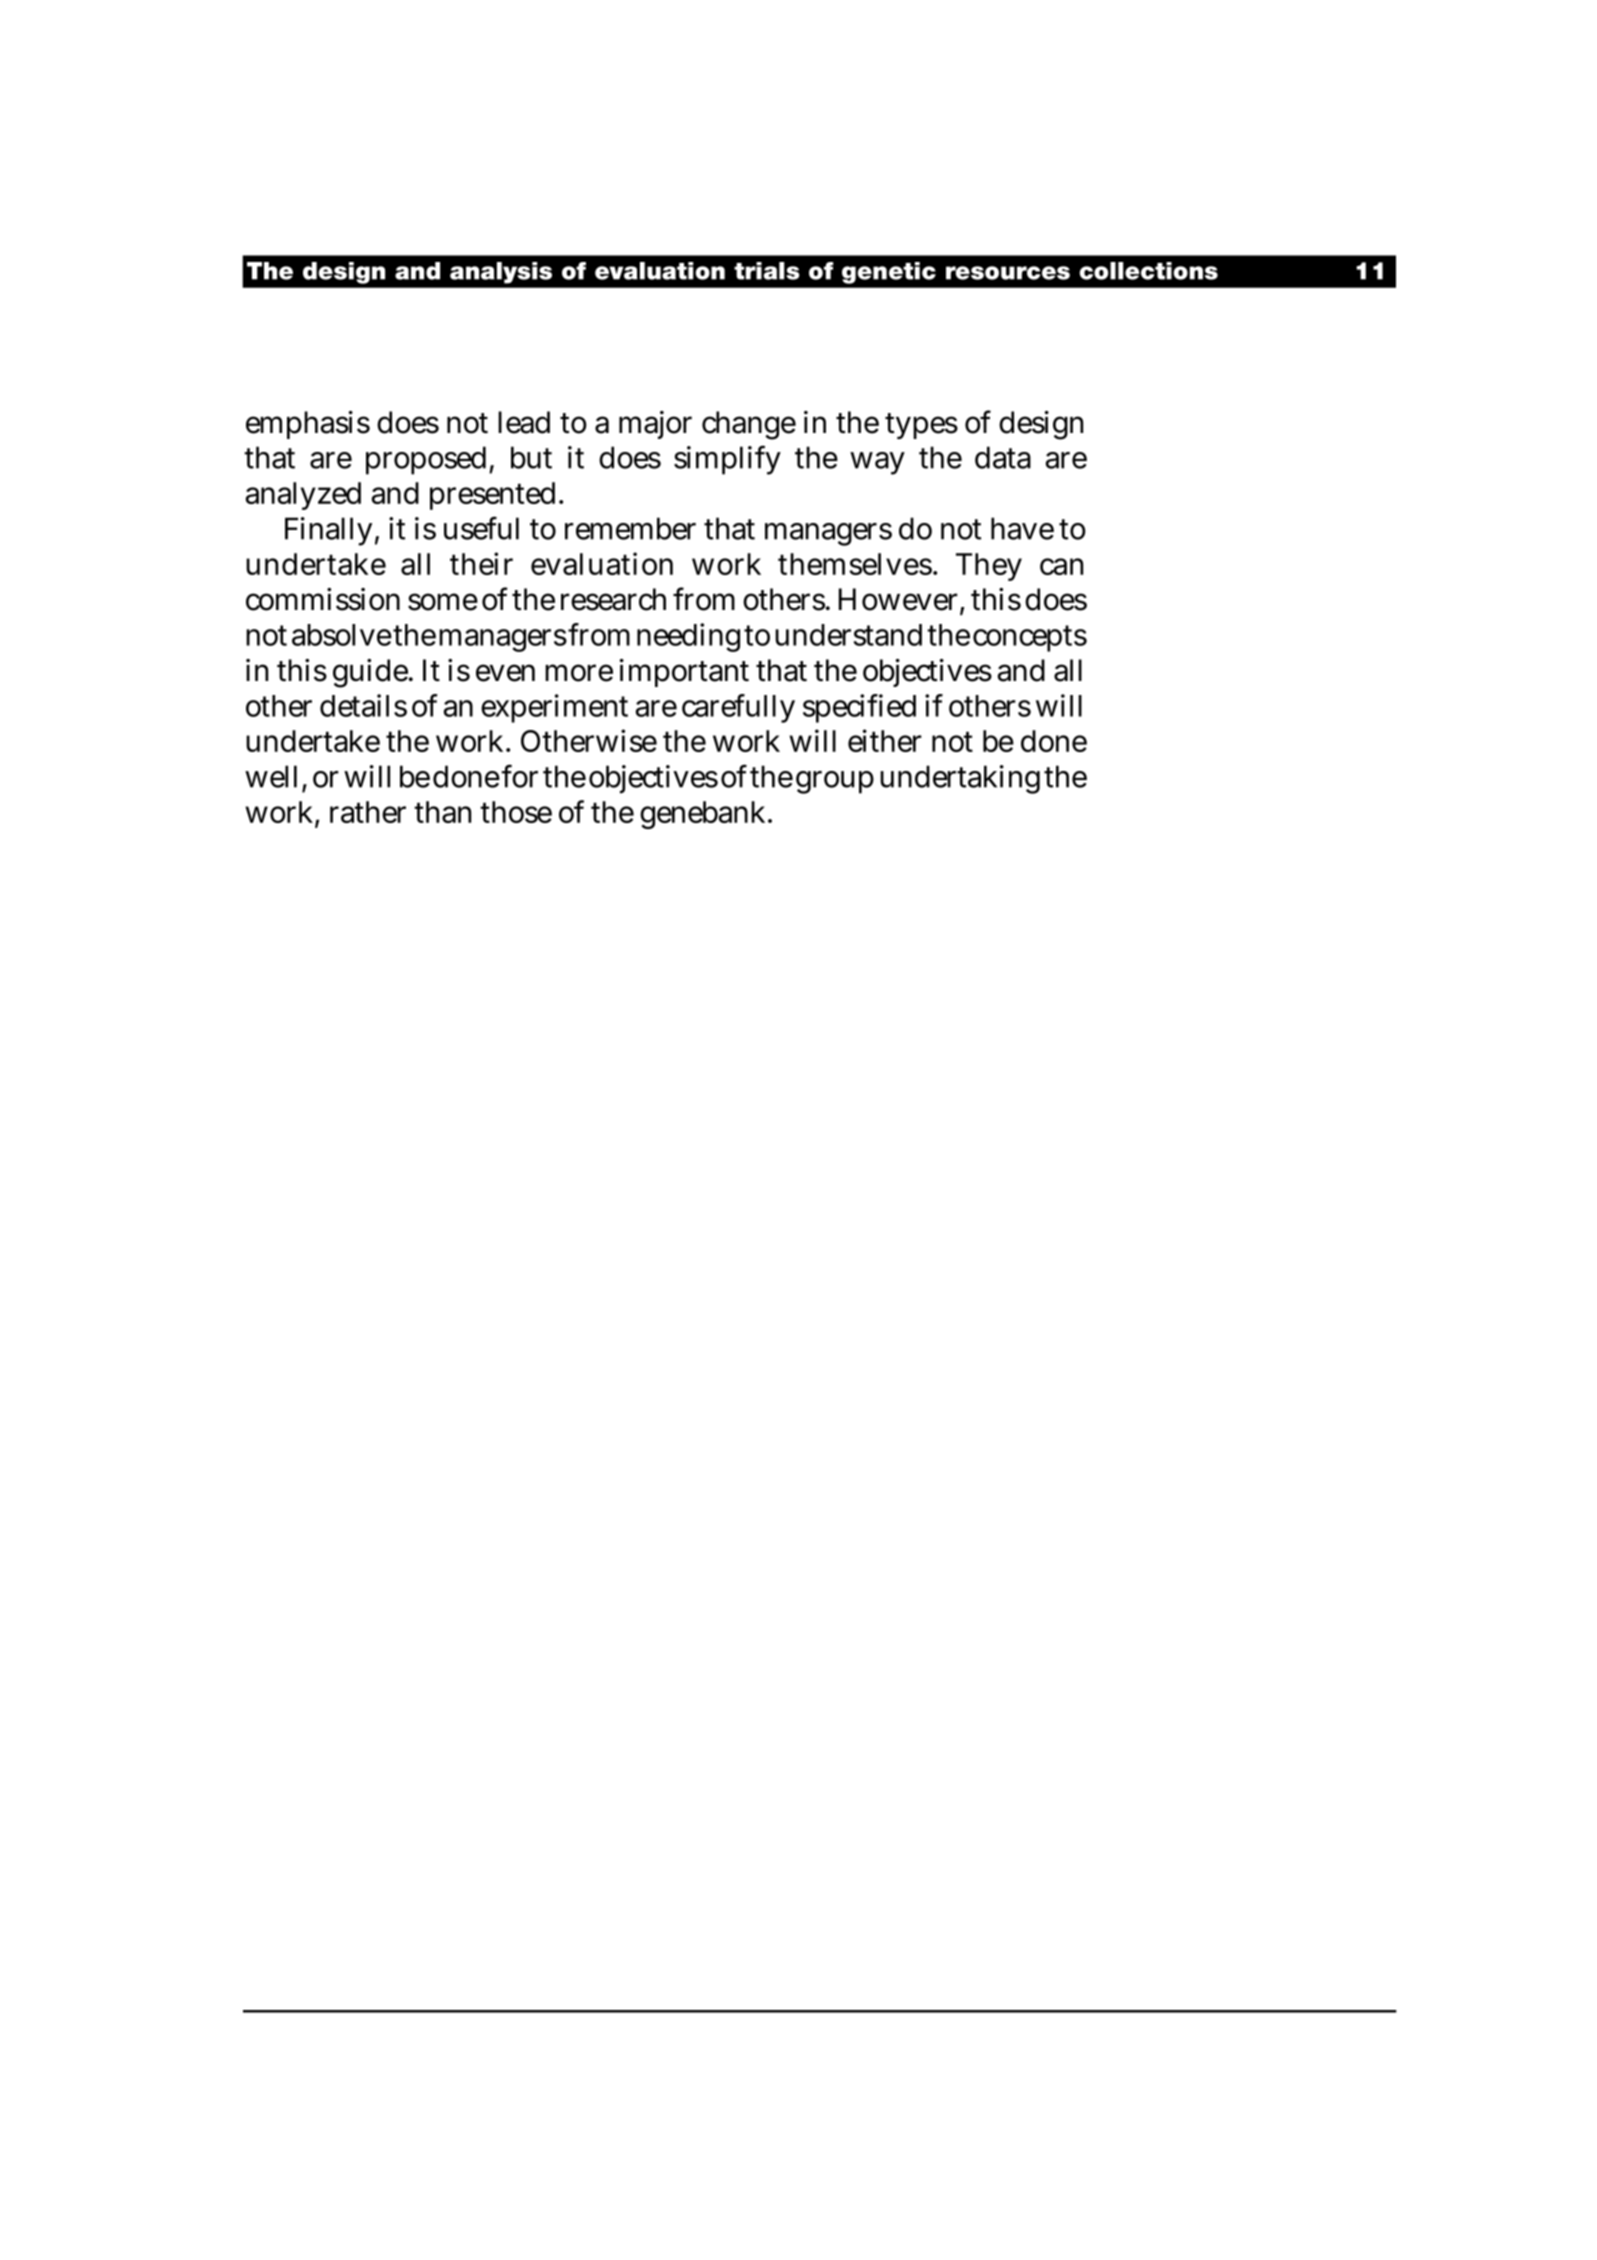 The image size is (1597, 2260). I want to click on proposed, so click(426, 460).
